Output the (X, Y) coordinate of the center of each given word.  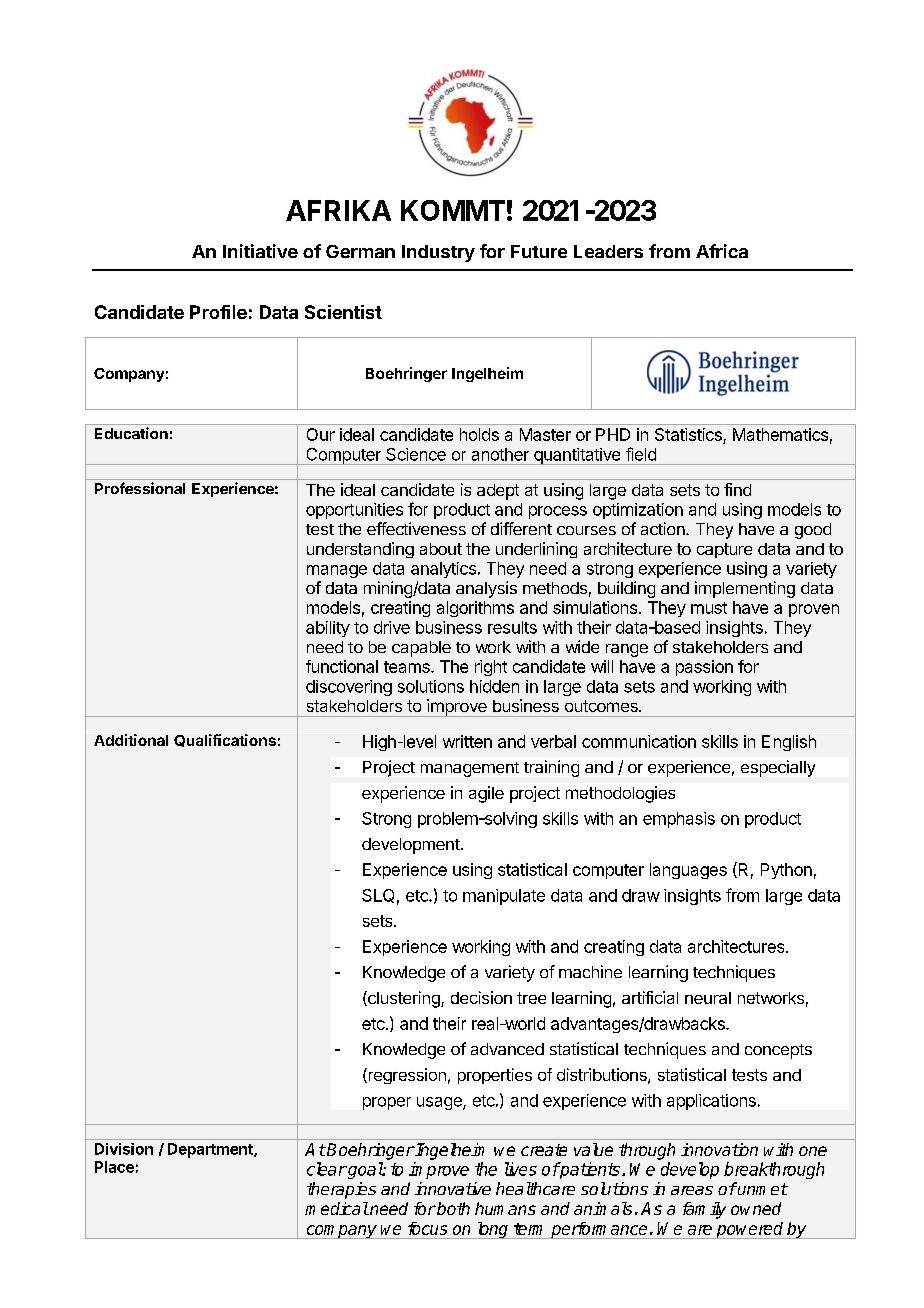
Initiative (260, 251)
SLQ (378, 896)
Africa (722, 251)
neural (708, 998)
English (789, 743)
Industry (438, 253)
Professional (140, 488)
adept (498, 492)
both (452, 1208)
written (467, 741)
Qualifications (225, 740)
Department (211, 1150)
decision (481, 997)
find (737, 489)
